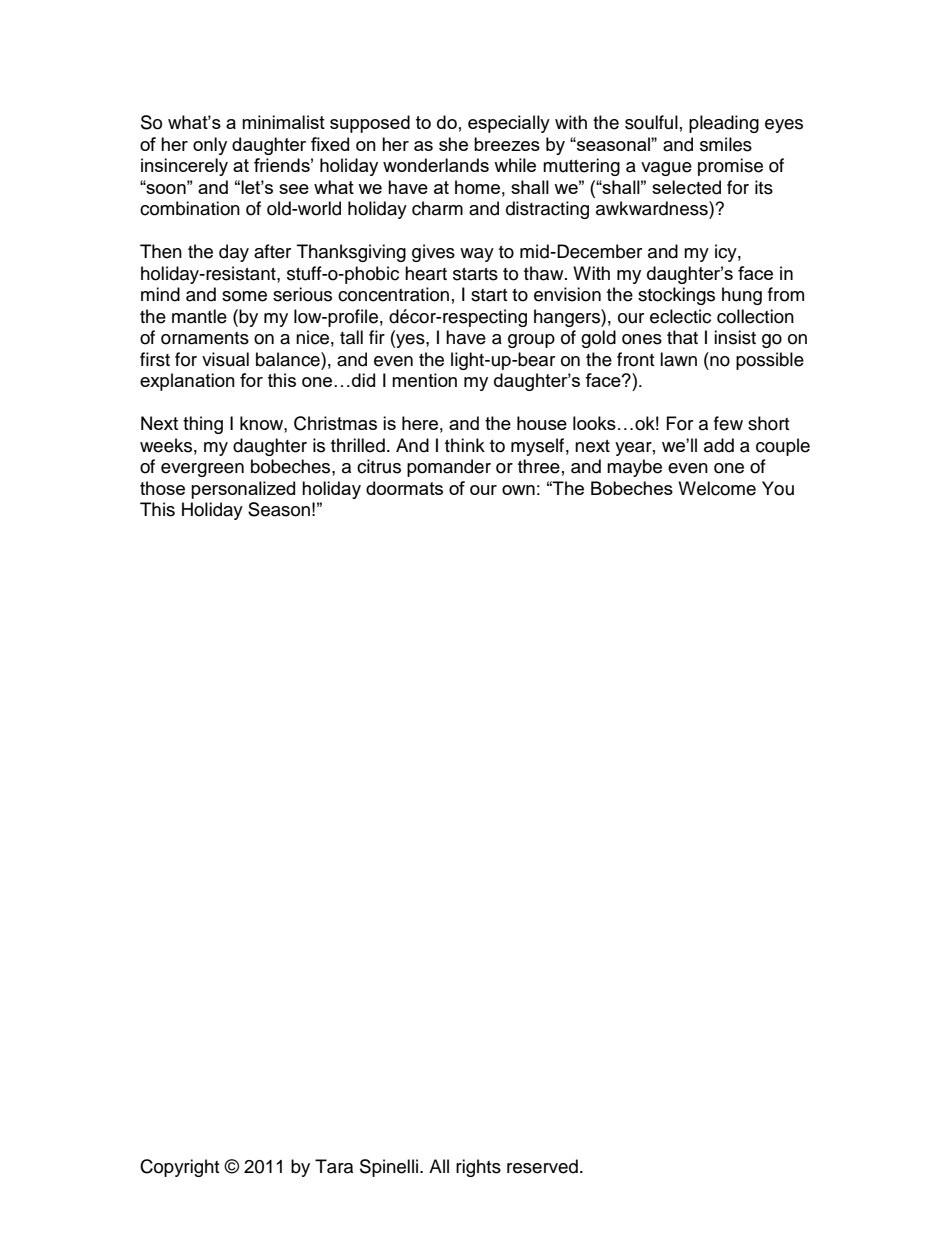  What do you see at coordinates (243, 490) in the document?
I see `personalized` at bounding box center [243, 490].
